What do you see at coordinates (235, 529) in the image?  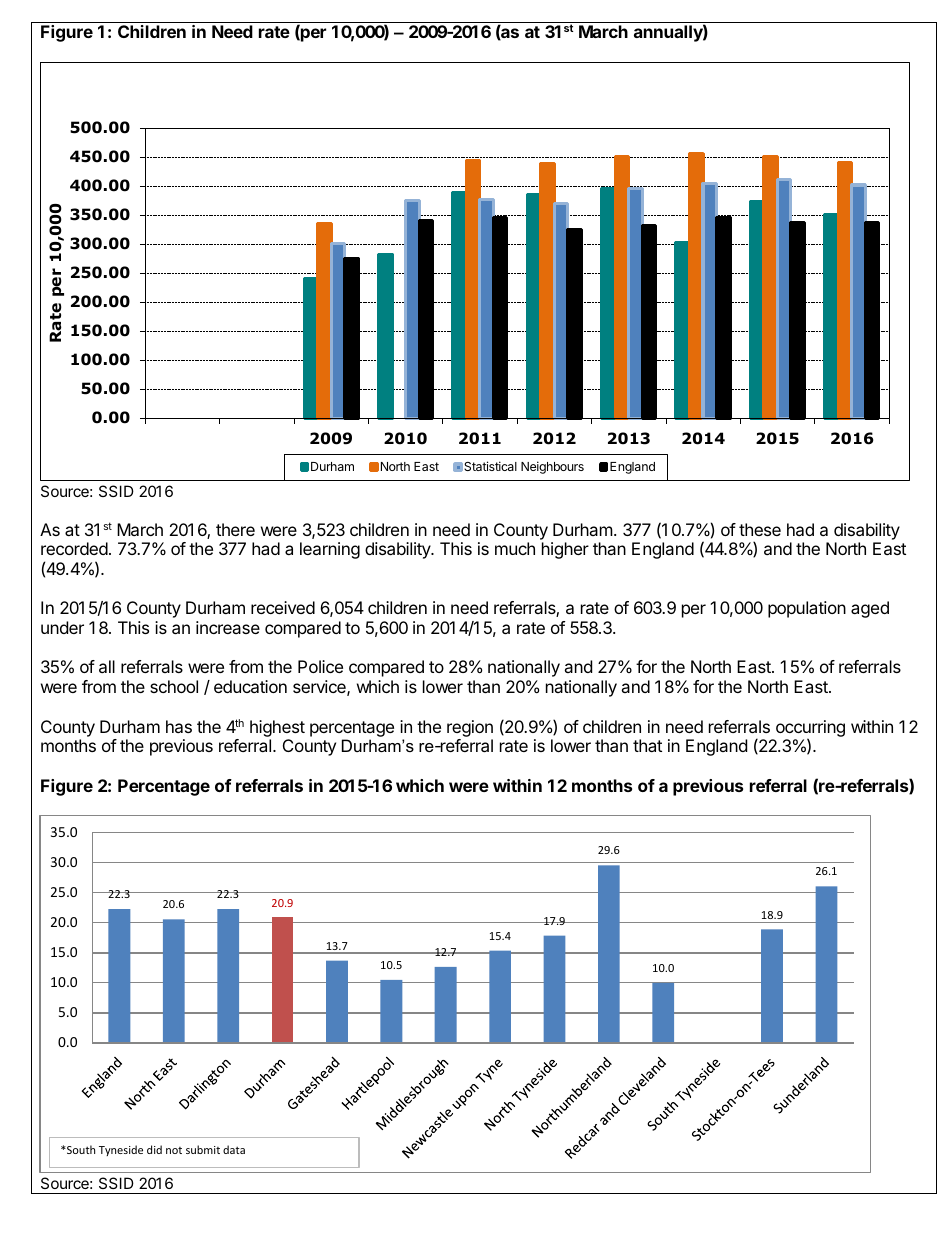 I see `there` at bounding box center [235, 529].
